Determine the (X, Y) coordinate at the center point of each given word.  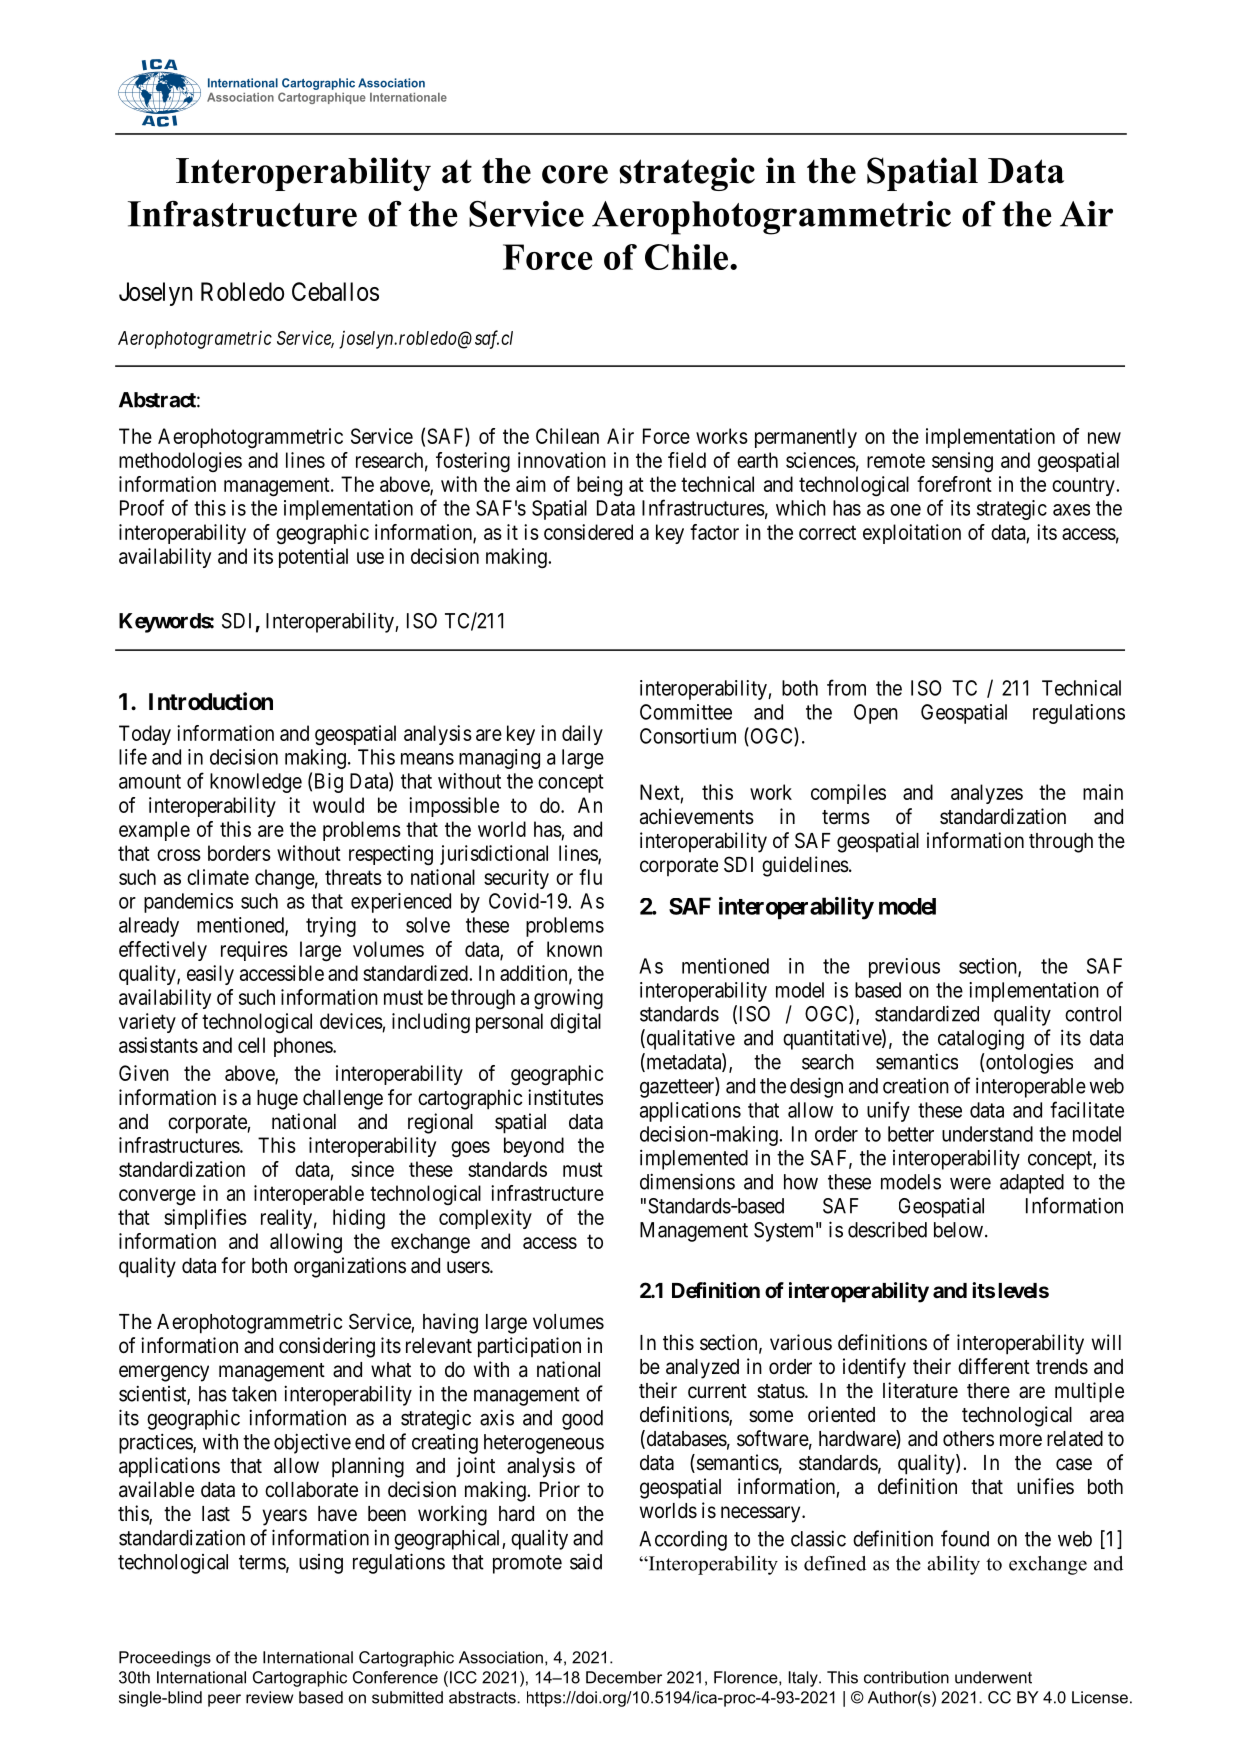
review (269, 1697)
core (575, 174)
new (1104, 438)
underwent (993, 1677)
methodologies (180, 462)
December (624, 1677)
